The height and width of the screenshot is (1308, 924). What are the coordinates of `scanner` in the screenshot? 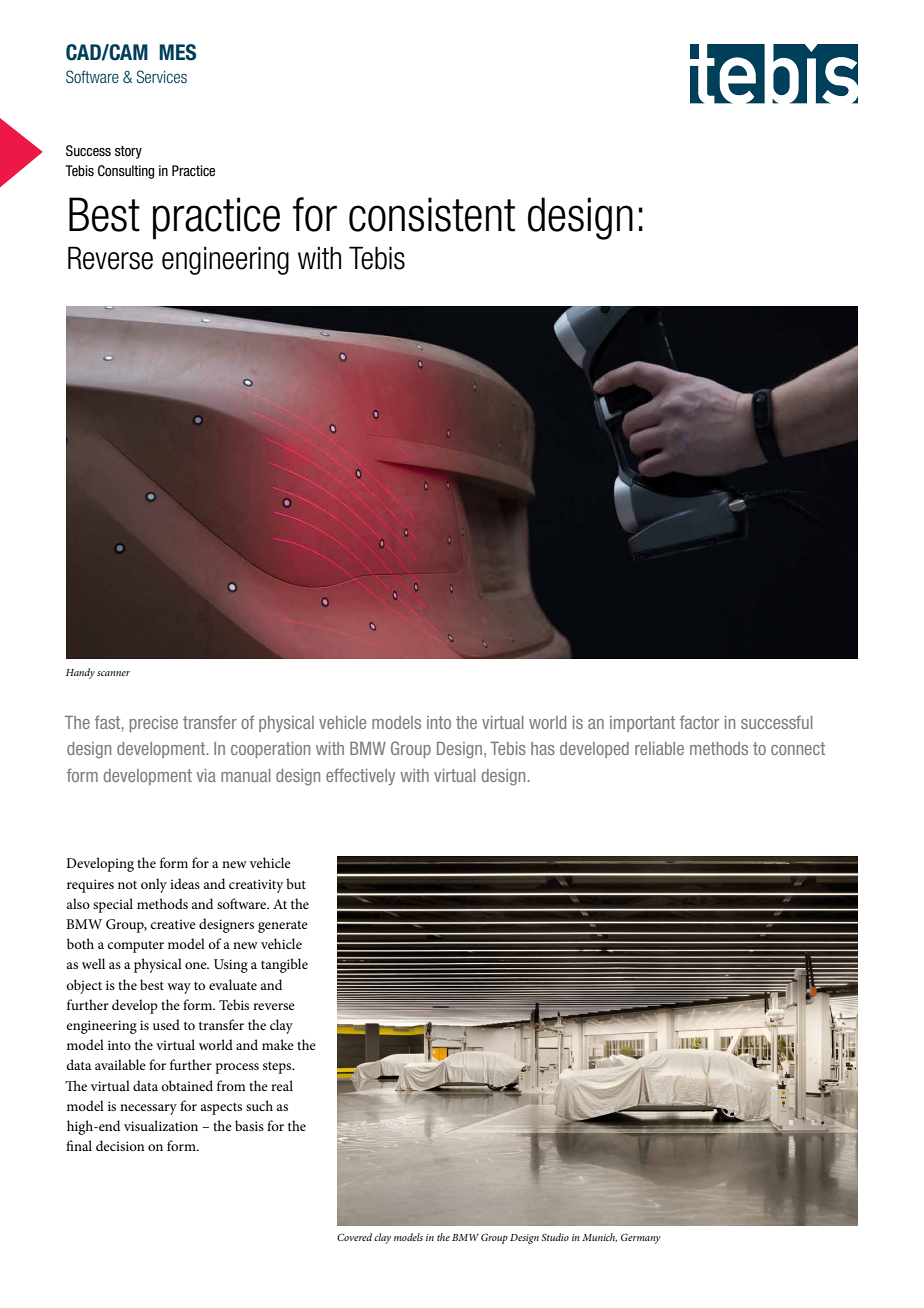 It's located at (113, 673).
